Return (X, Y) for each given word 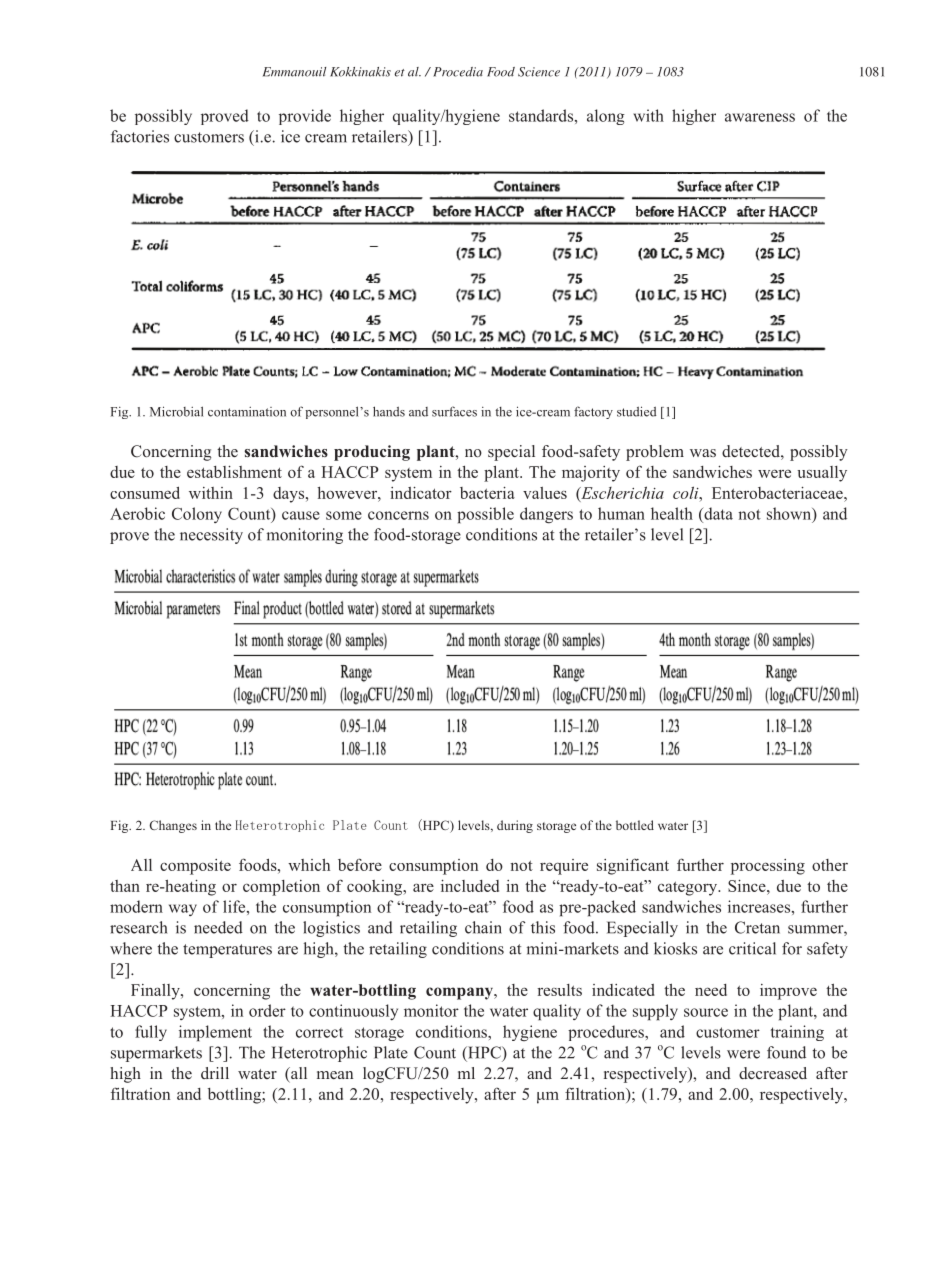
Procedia (456, 72)
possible (485, 515)
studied (637, 411)
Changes (173, 826)
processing (768, 867)
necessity (211, 536)
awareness (760, 117)
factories (140, 136)
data (717, 513)
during (515, 826)
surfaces (454, 411)
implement (215, 1033)
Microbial (176, 411)
